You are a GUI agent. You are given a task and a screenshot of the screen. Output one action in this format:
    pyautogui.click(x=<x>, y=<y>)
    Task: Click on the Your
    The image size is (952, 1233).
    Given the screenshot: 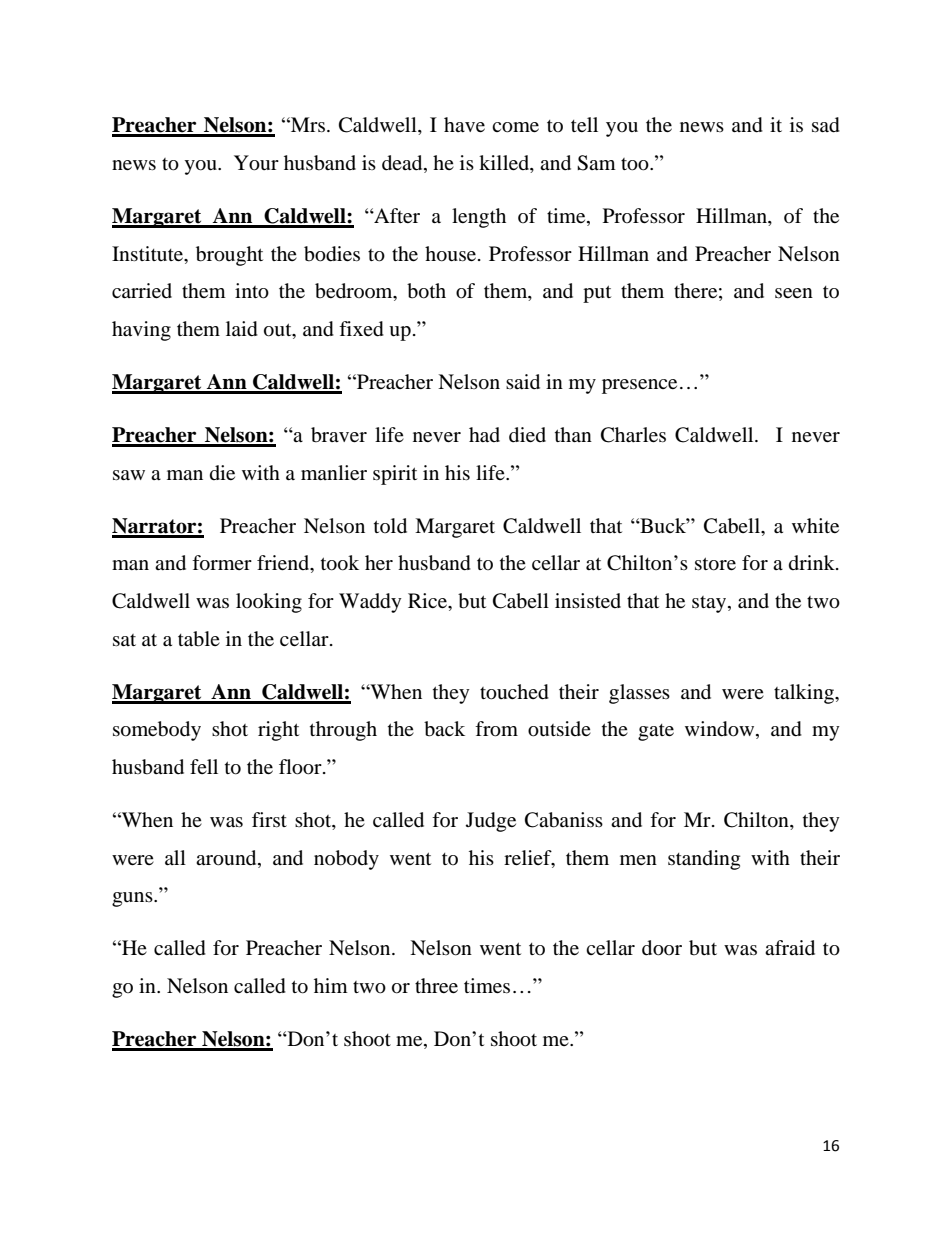 What is the action you would take?
    pyautogui.click(x=256, y=163)
